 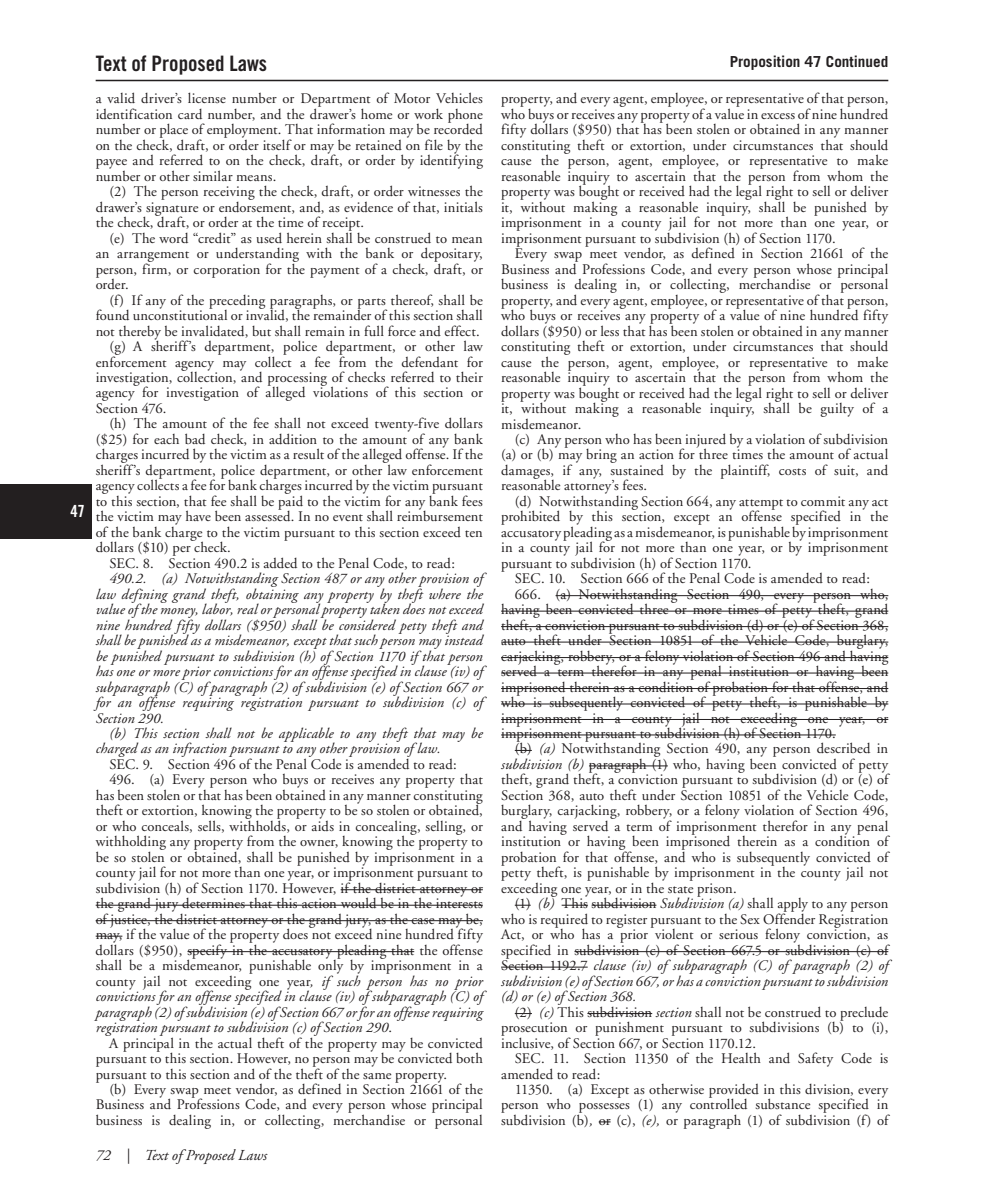 What do you see at coordinates (778, 116) in the image?
I see `excess` at bounding box center [778, 116].
